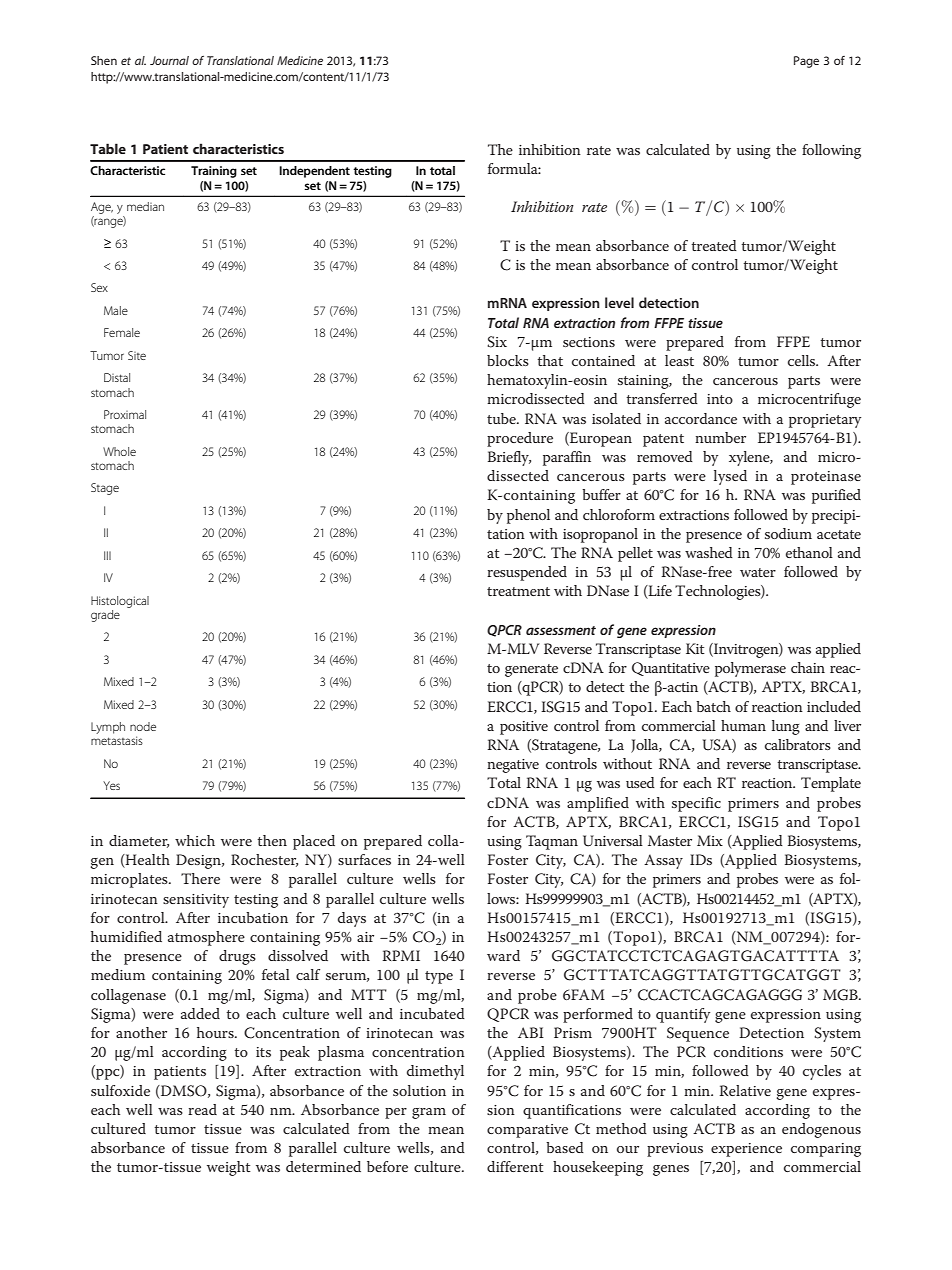  What do you see at coordinates (758, 572) in the image?
I see `water` at bounding box center [758, 572].
